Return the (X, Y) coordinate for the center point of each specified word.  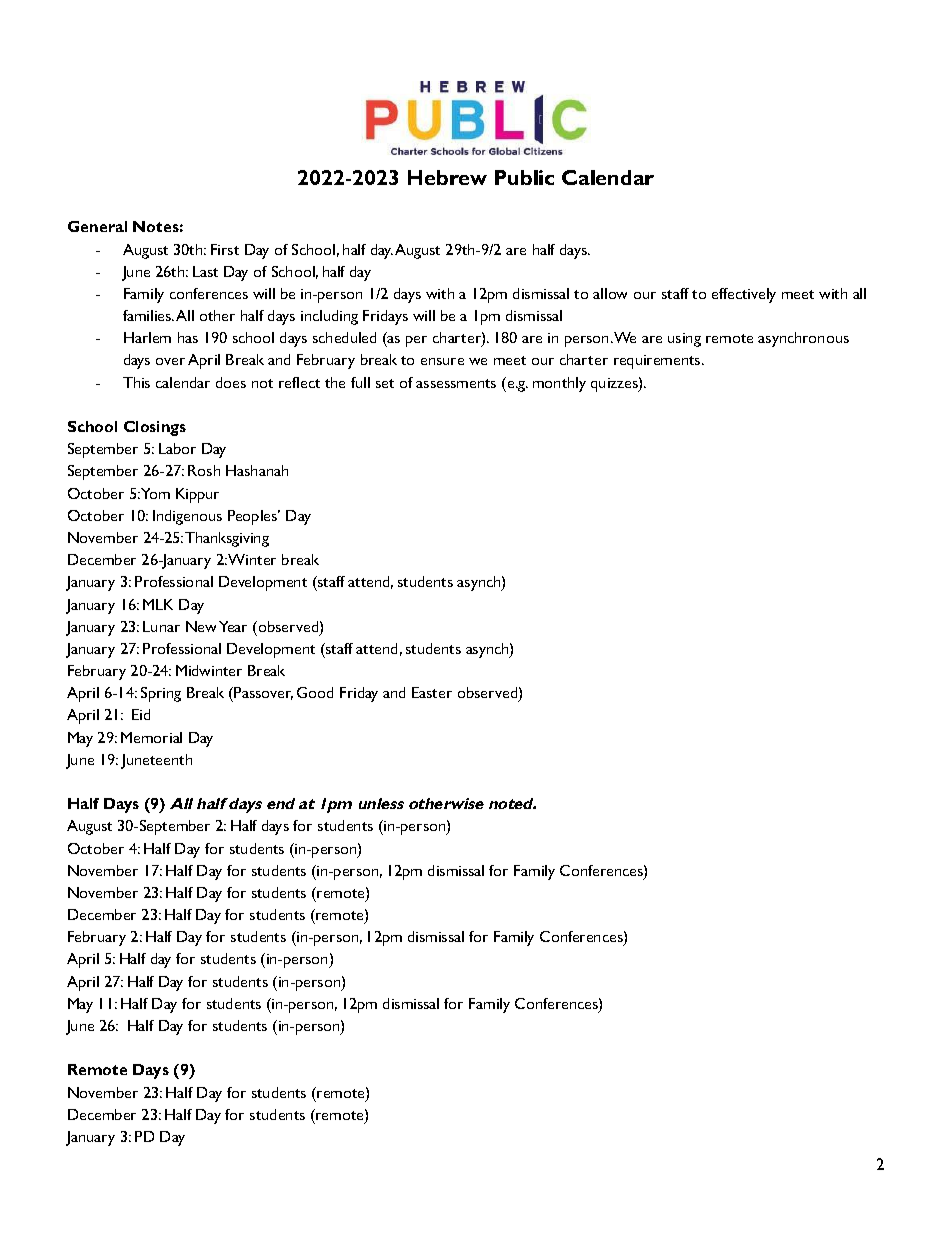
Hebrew (447, 177)
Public (524, 177)
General (97, 226)
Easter (432, 692)
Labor (177, 448)
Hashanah (257, 470)
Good (315, 692)
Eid (141, 714)
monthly (559, 384)
